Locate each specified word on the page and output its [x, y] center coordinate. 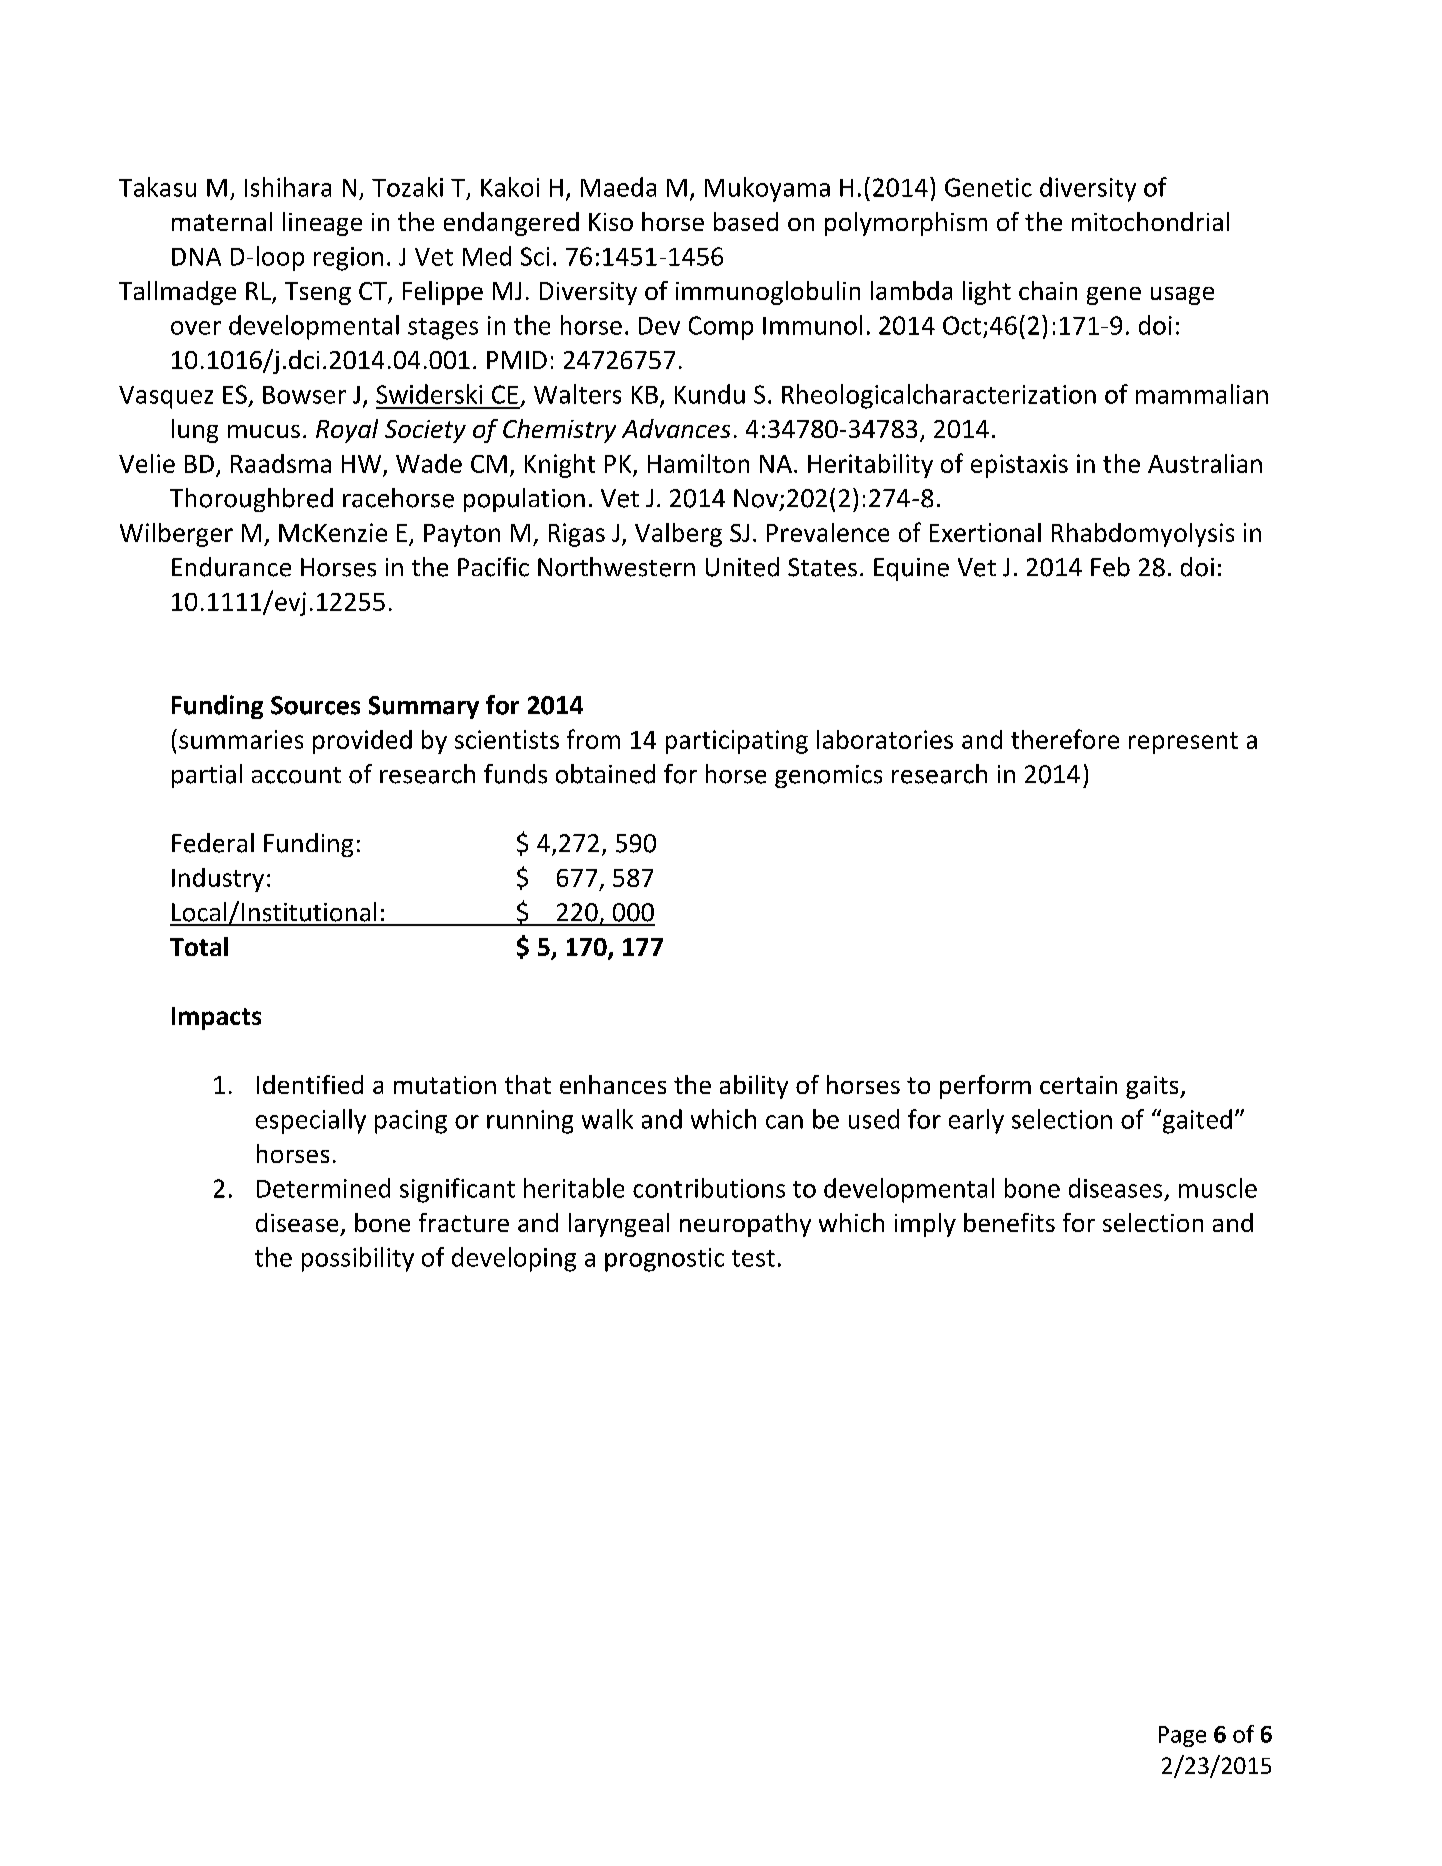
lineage [322, 224]
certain [1078, 1085]
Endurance [231, 567]
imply [925, 1225]
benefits [1009, 1222]
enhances [613, 1084]
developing [514, 1259]
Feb [1110, 567]
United [742, 567]
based [746, 221]
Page [1182, 1736]
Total [199, 946]
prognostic [664, 1260]
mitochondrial [1150, 221]
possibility [358, 1259]
